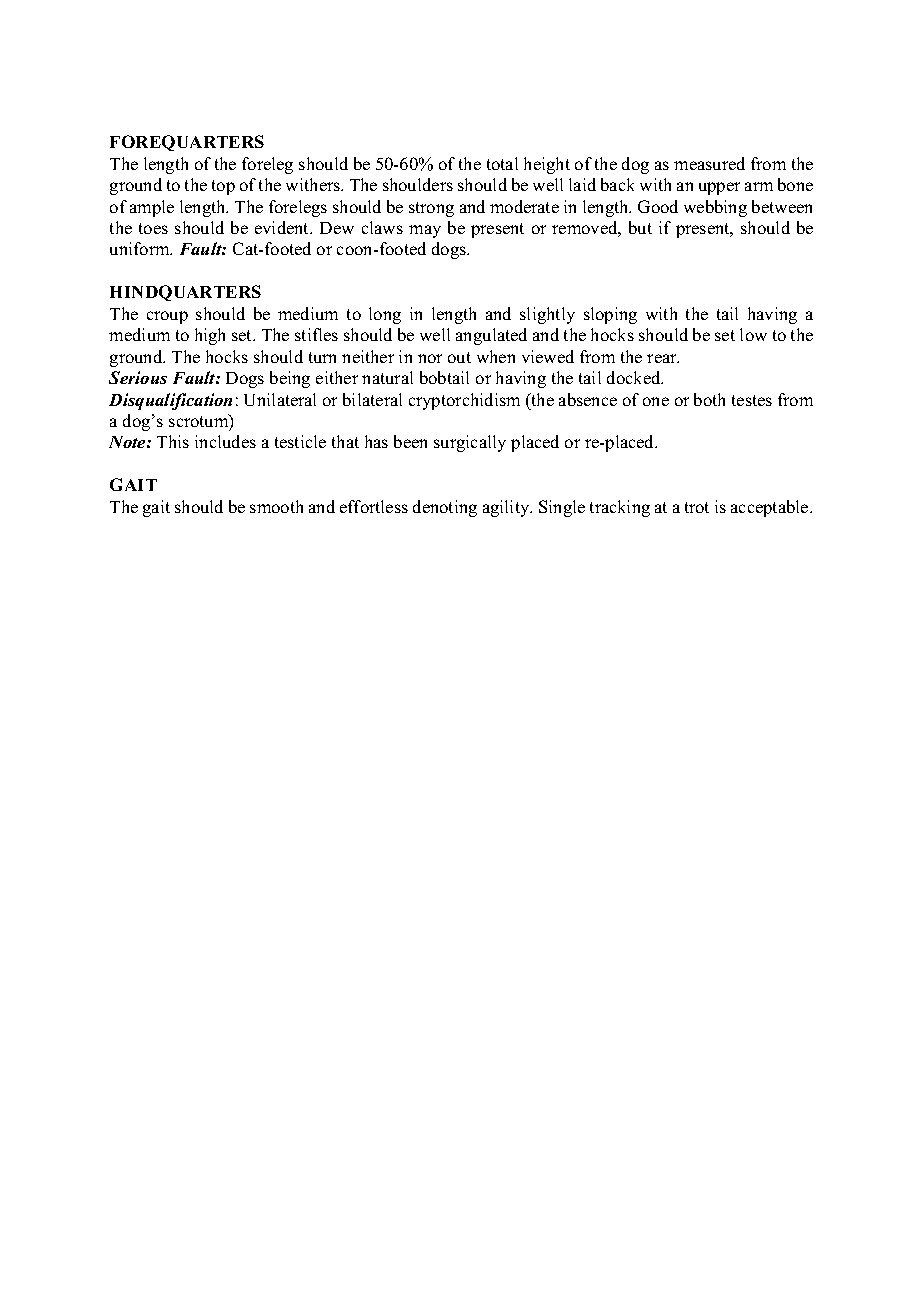 The image size is (924, 1308). I want to click on FOREQUARTERS, so click(187, 143).
